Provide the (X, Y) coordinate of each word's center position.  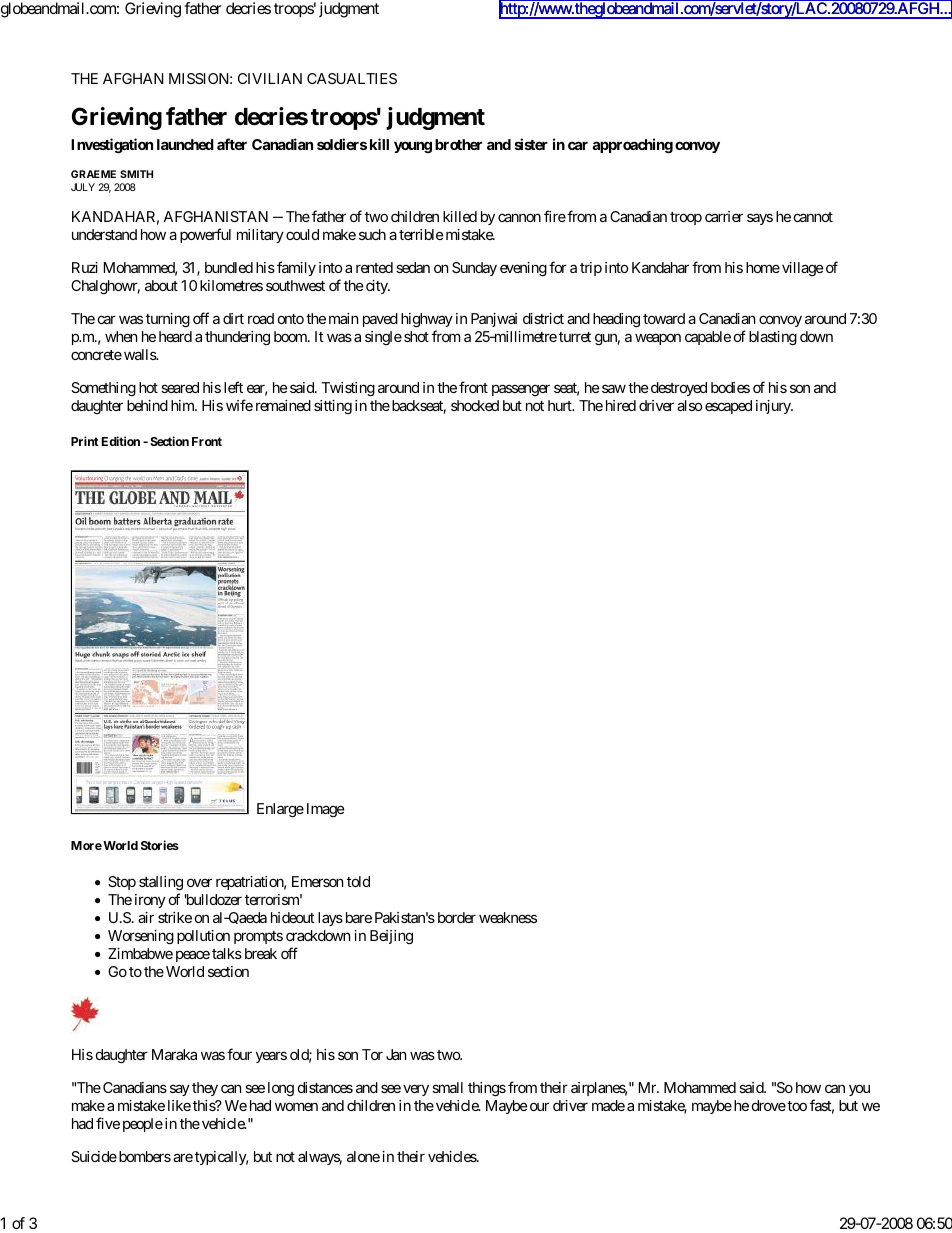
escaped (728, 407)
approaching (633, 145)
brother (458, 144)
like (179, 1105)
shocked (475, 405)
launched (185, 144)
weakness (508, 917)
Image (326, 810)
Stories (160, 845)
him (183, 405)
